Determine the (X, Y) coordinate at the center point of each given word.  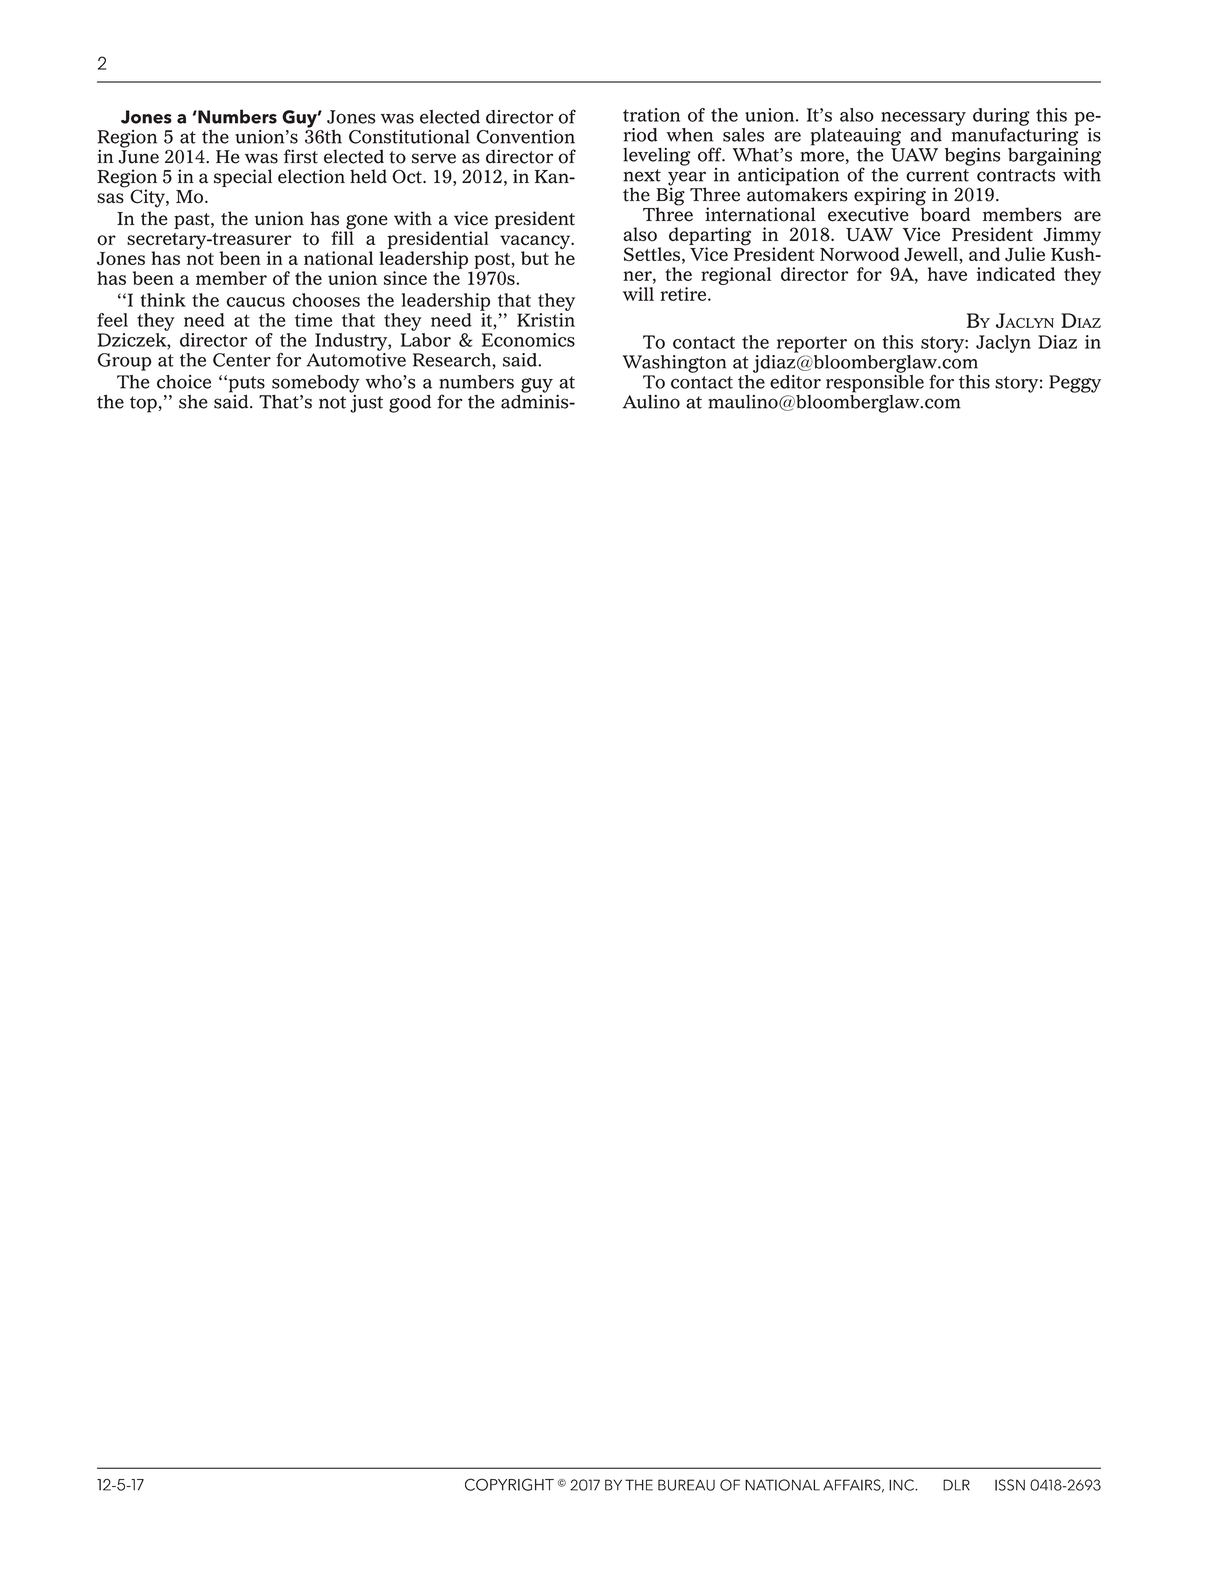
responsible (875, 382)
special (243, 178)
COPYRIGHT (509, 1484)
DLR (956, 1485)
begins (972, 157)
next (642, 175)
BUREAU (686, 1485)
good (410, 404)
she (193, 402)
